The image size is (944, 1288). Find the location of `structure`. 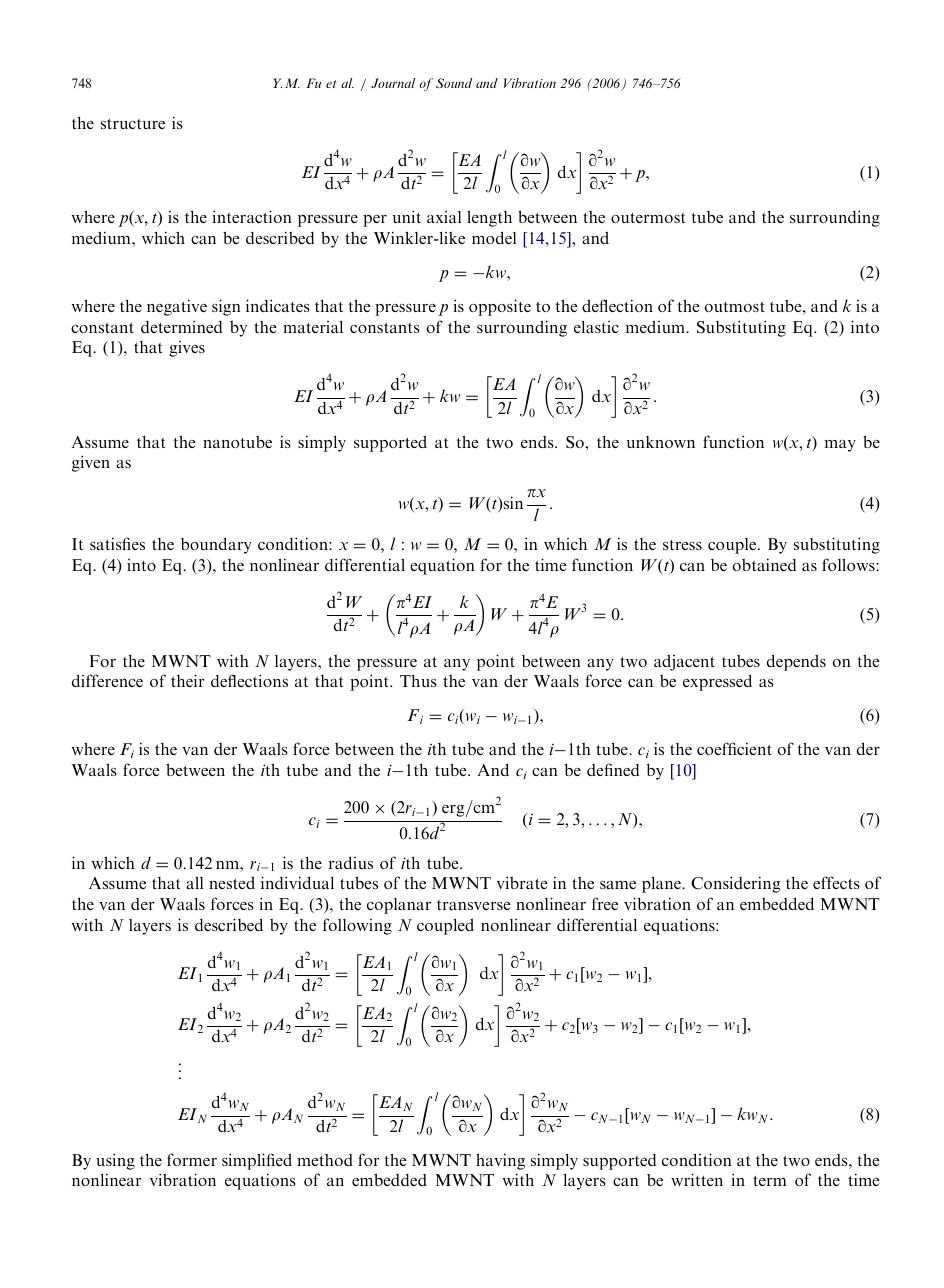

structure is located at coordinates (133, 124).
